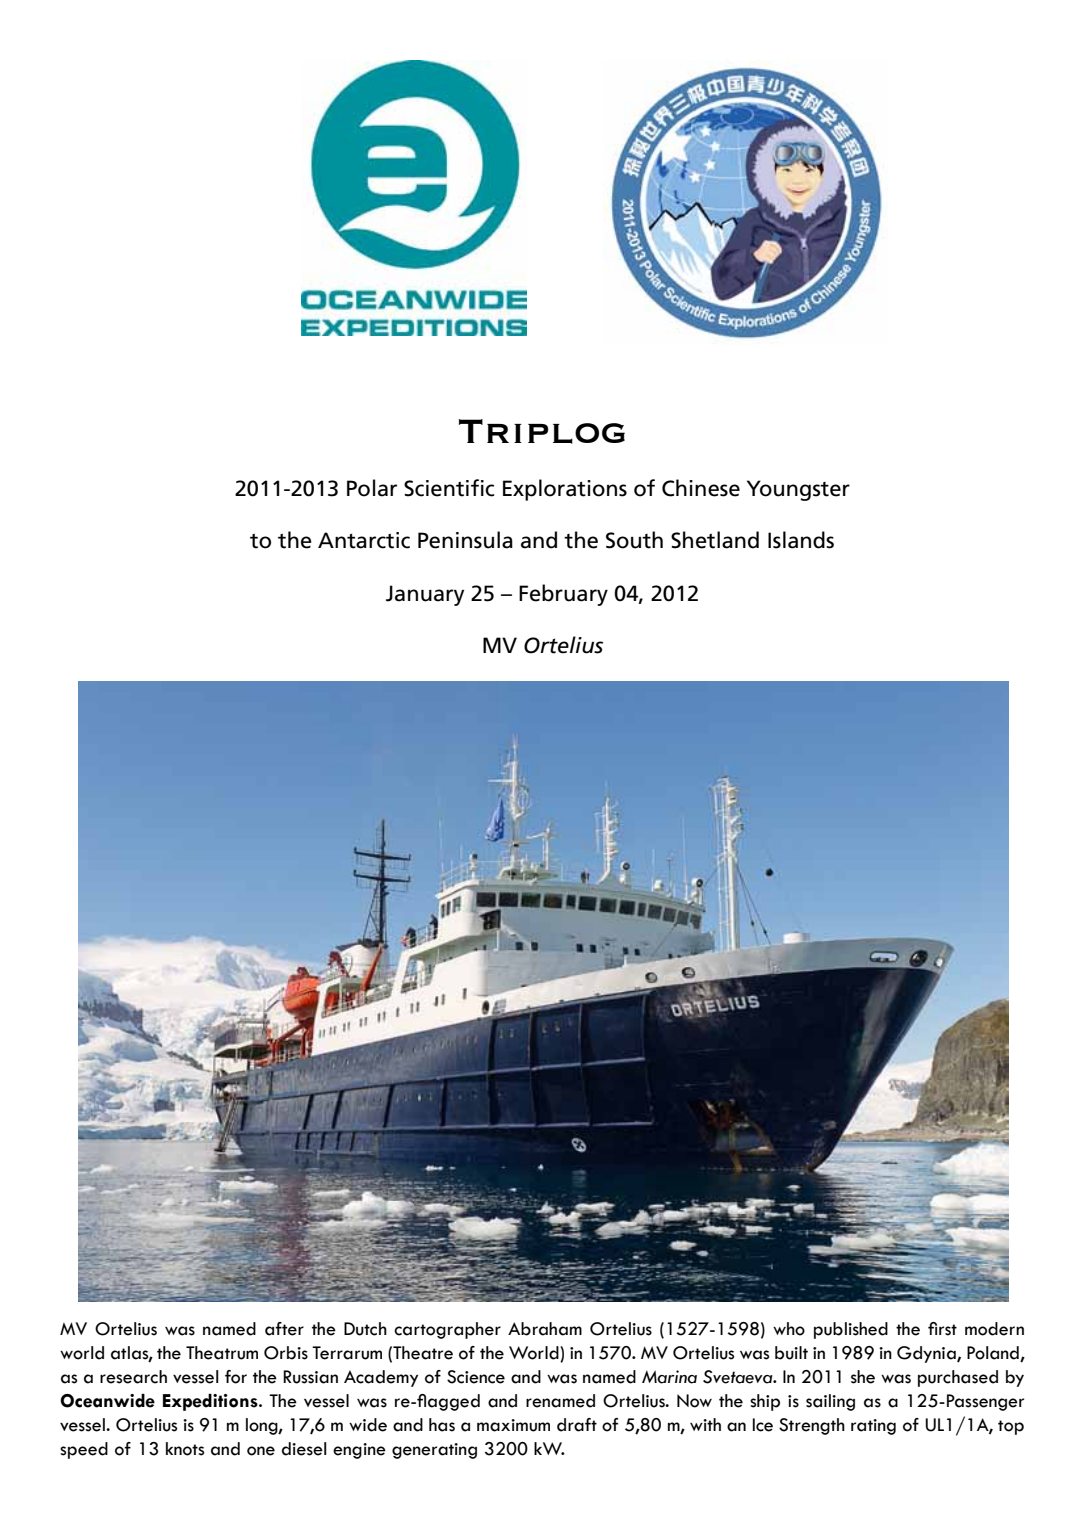 The width and height of the screenshot is (1085, 1534). Describe the element at coordinates (851, 1330) in the screenshot. I see `published` at that location.
